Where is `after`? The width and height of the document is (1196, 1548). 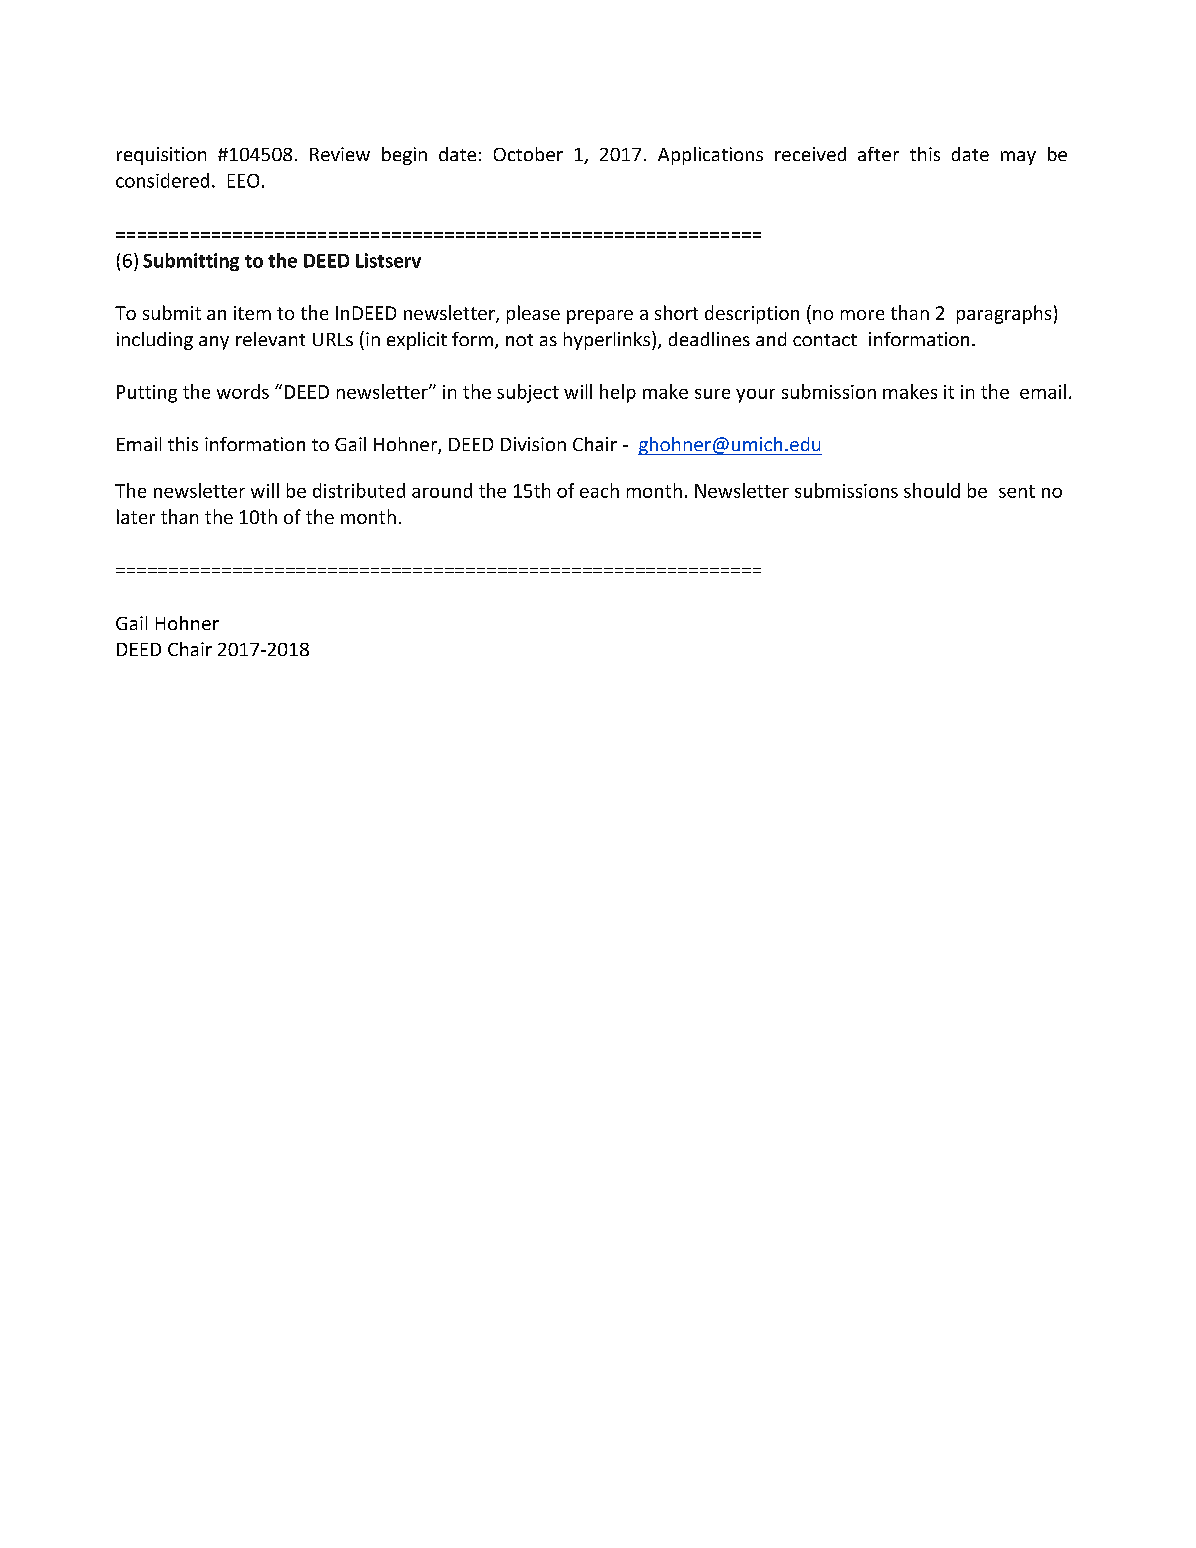
after is located at coordinates (878, 154).
